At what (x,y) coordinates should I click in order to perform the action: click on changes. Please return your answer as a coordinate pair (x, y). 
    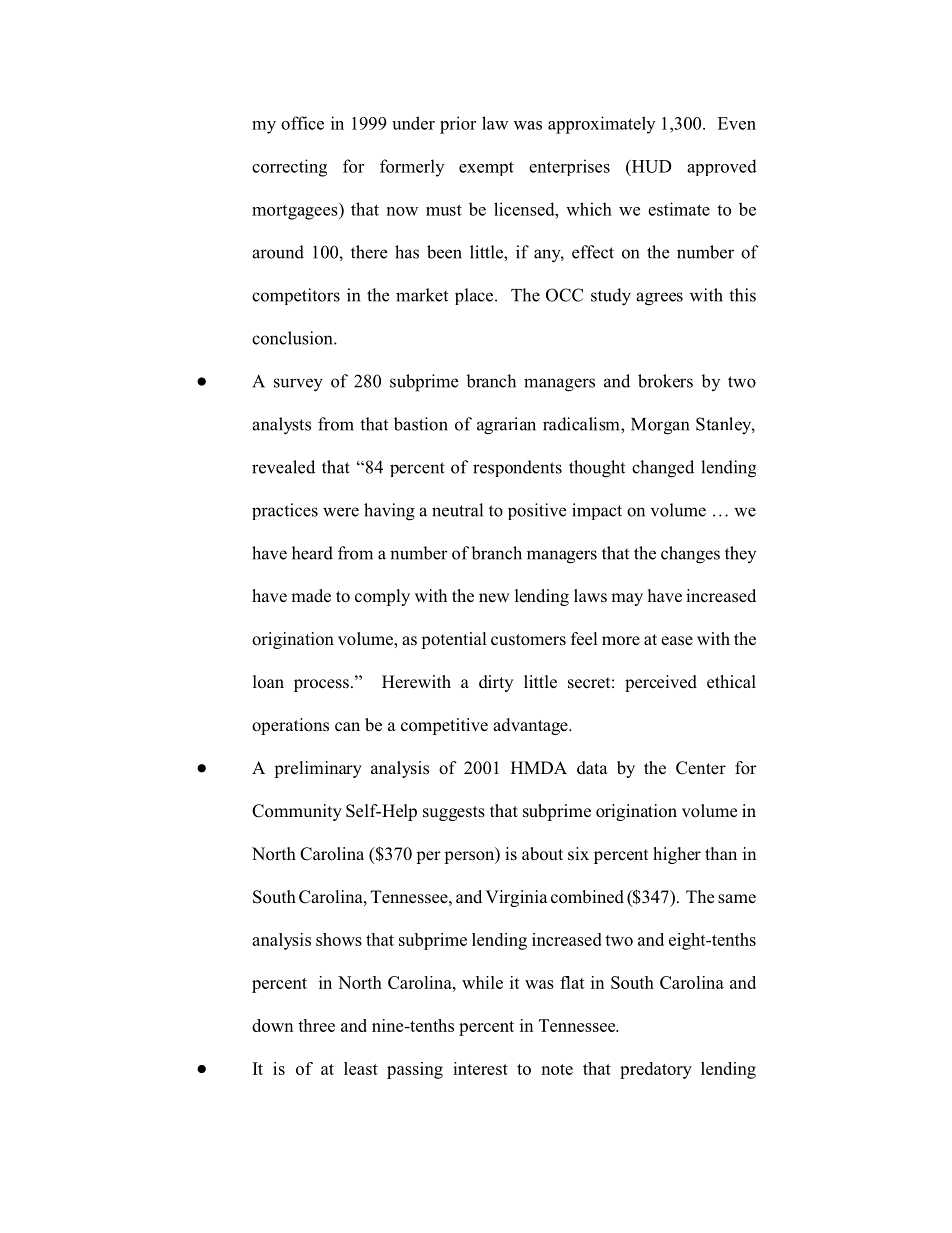
    Looking at the image, I should click on (690, 555).
